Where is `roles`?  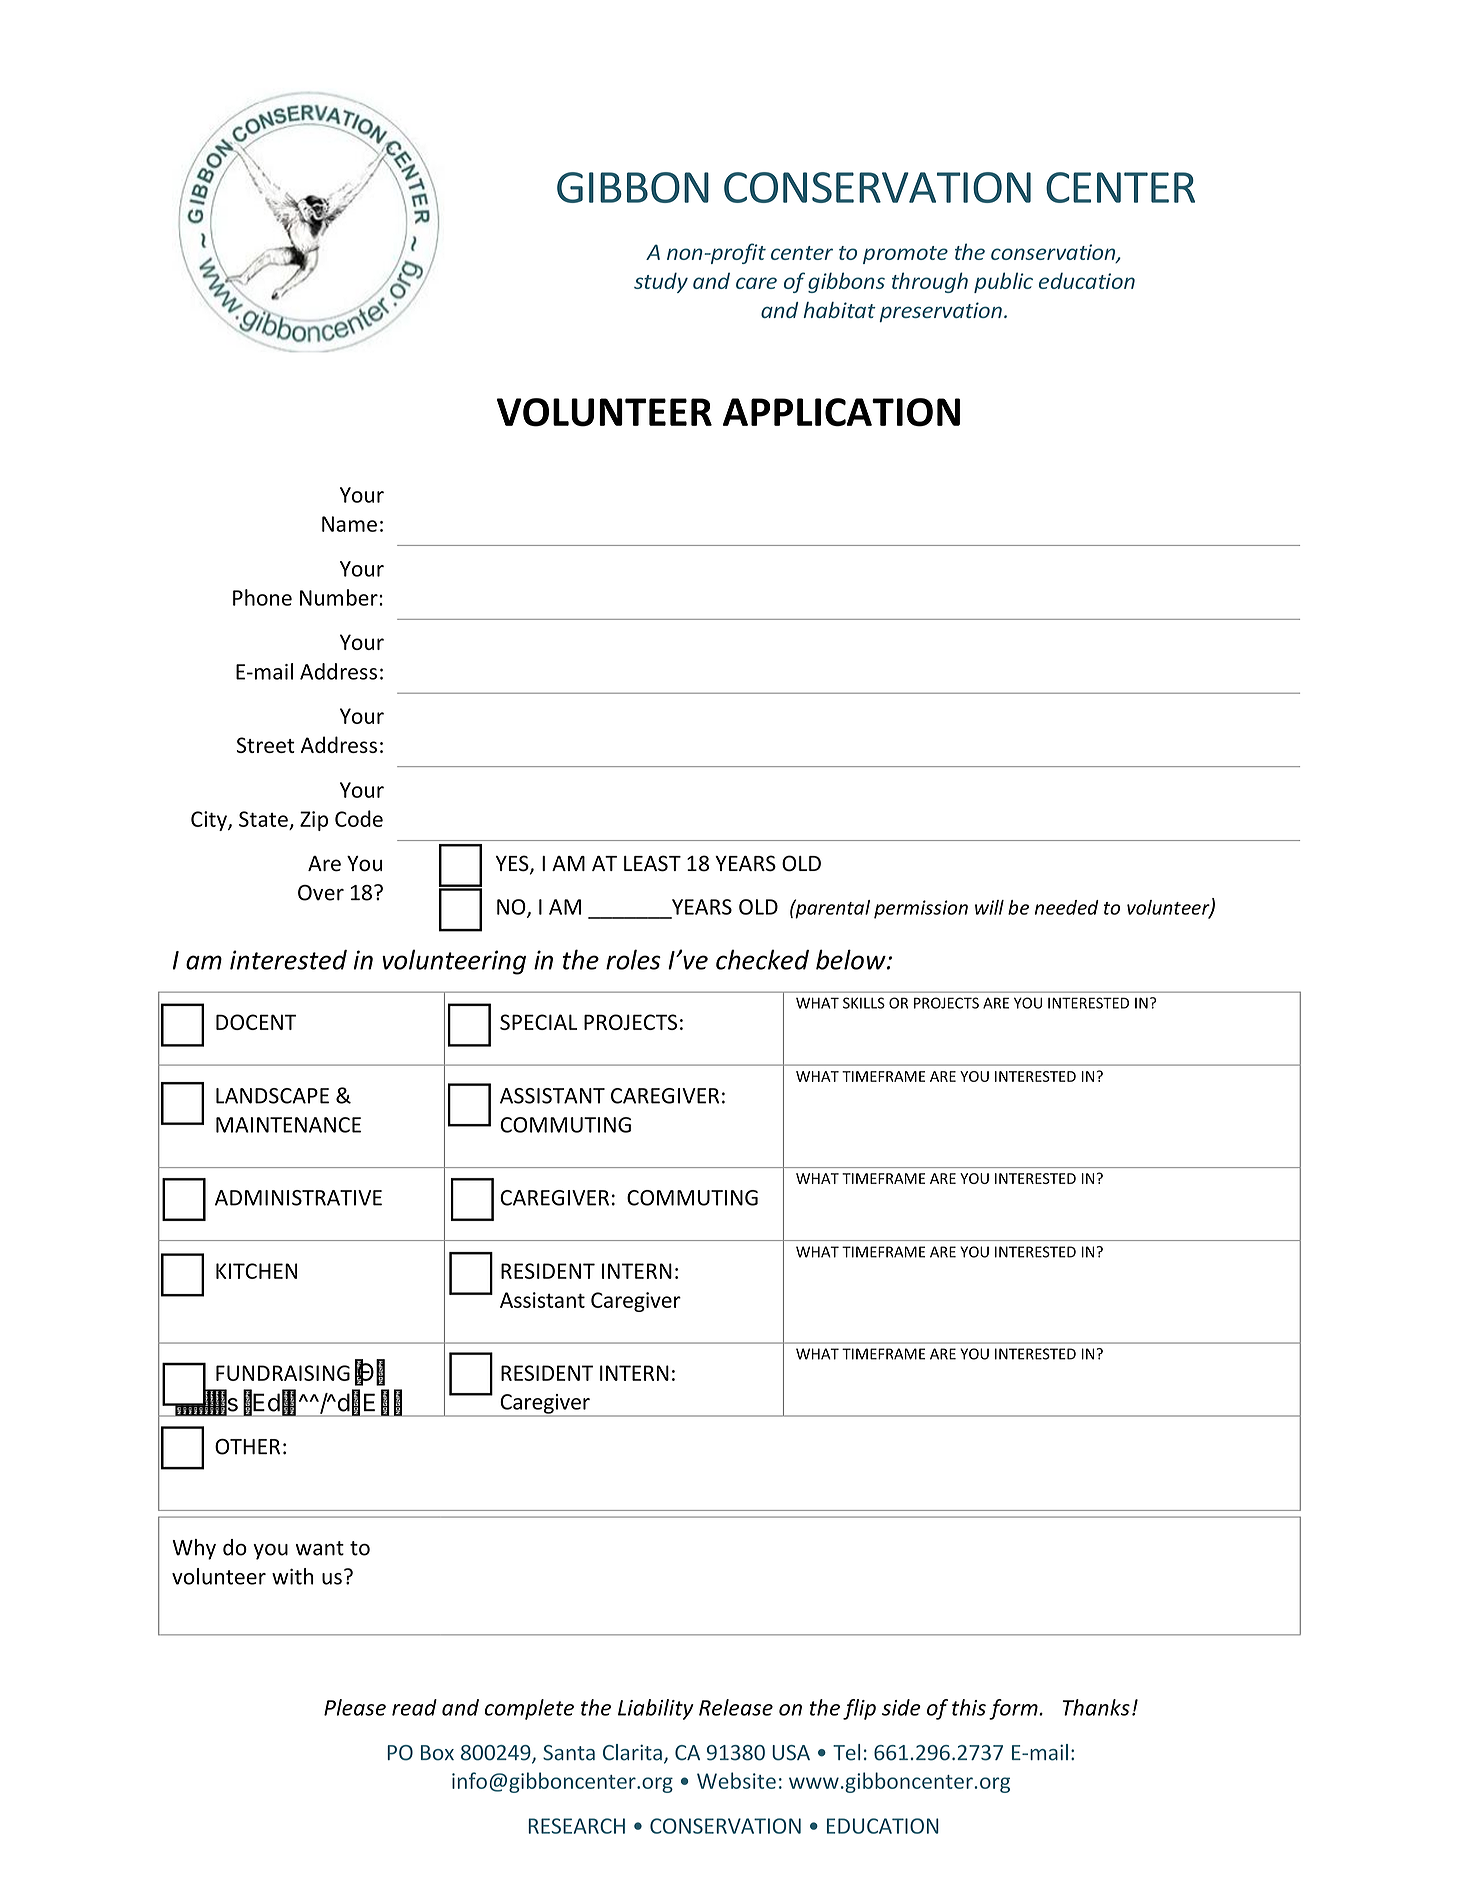
roles is located at coordinates (633, 959).
